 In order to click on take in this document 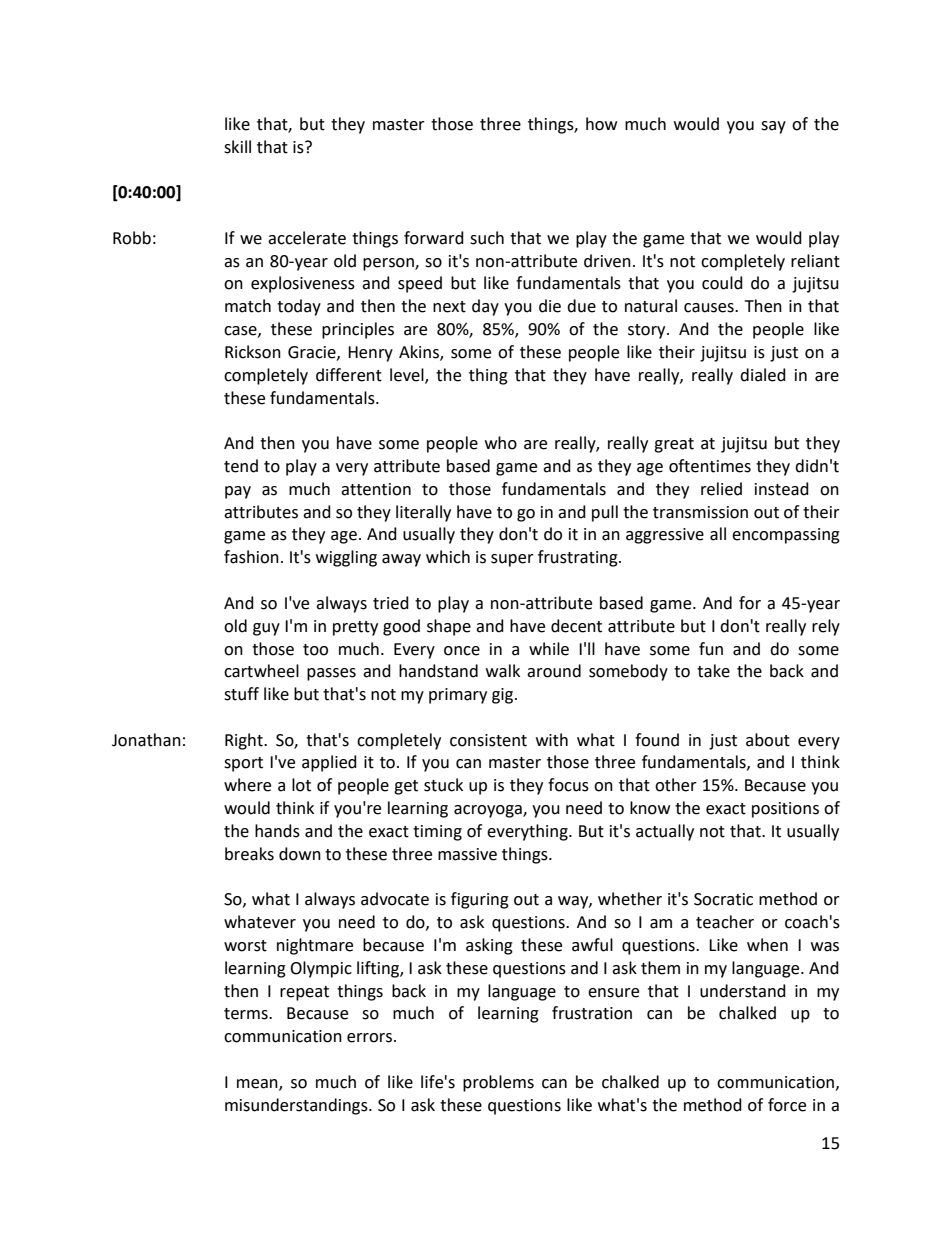, I will do `click(713, 671)`.
